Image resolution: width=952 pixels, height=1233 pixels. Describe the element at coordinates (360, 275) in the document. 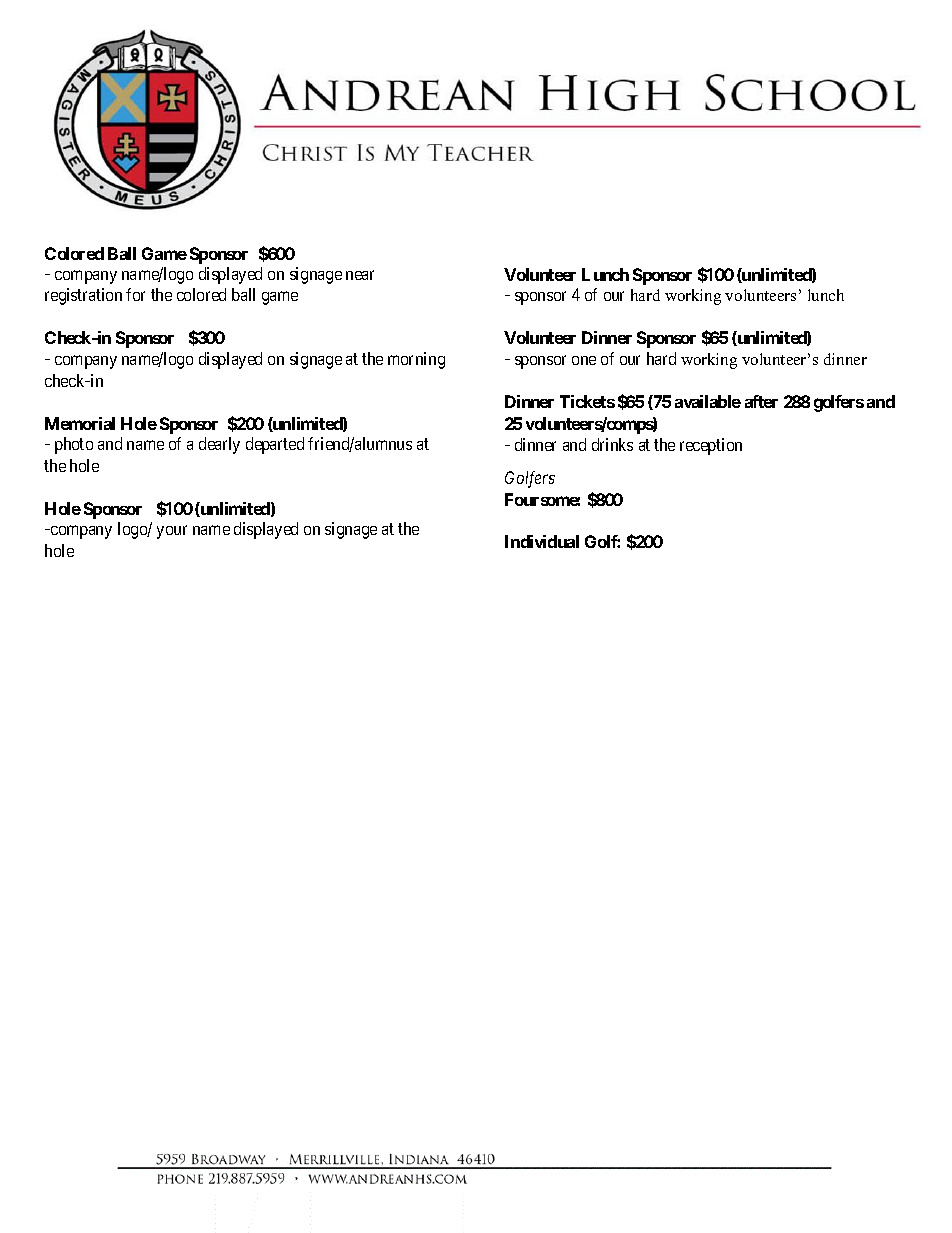

I see `near` at that location.
